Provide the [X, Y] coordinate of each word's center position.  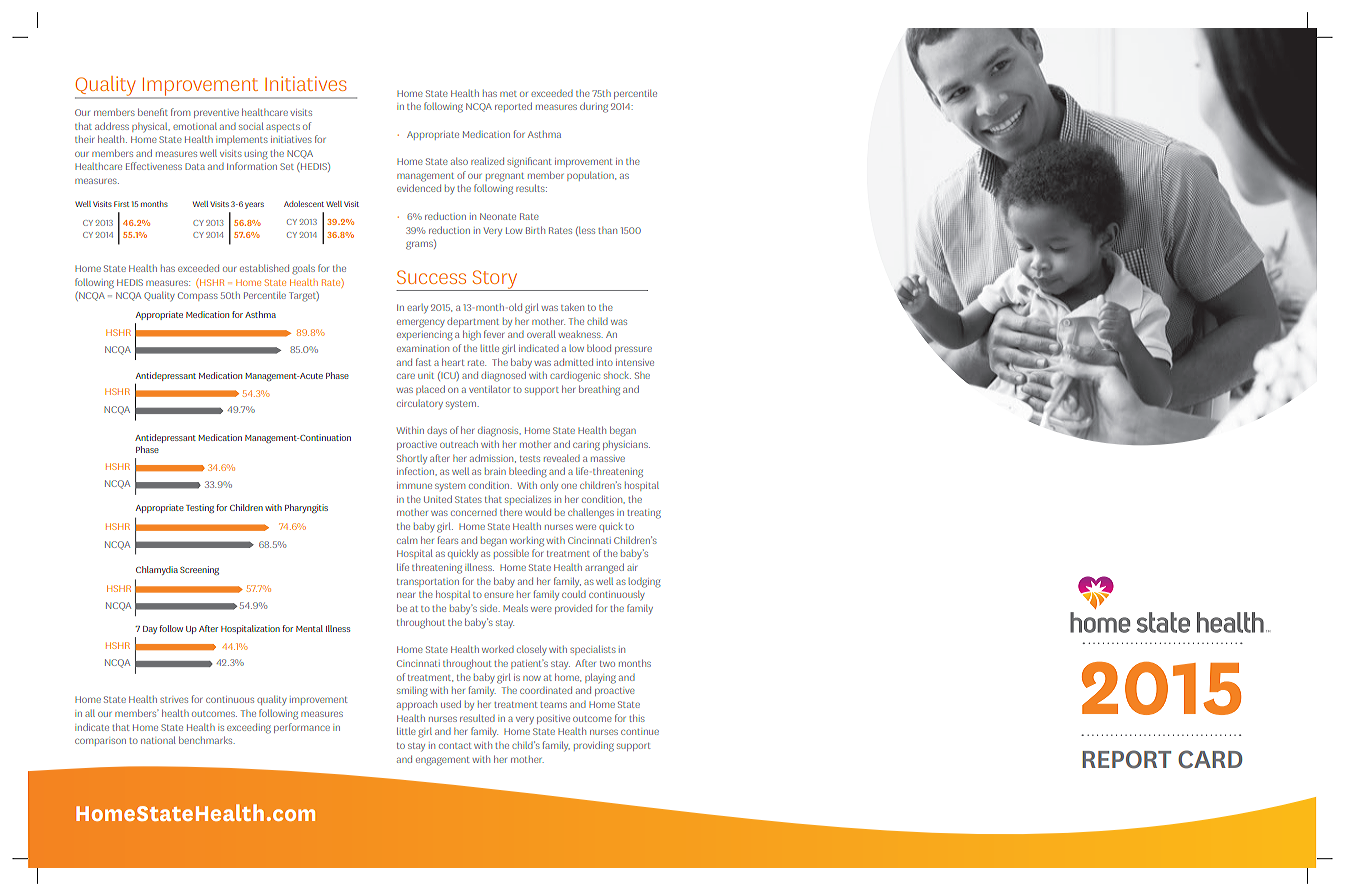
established [264, 268]
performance [302, 728]
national [158, 740]
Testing [200, 508]
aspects [283, 128]
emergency [421, 323]
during [594, 108]
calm [407, 540]
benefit [153, 112]
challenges [591, 513]
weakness [581, 334]
